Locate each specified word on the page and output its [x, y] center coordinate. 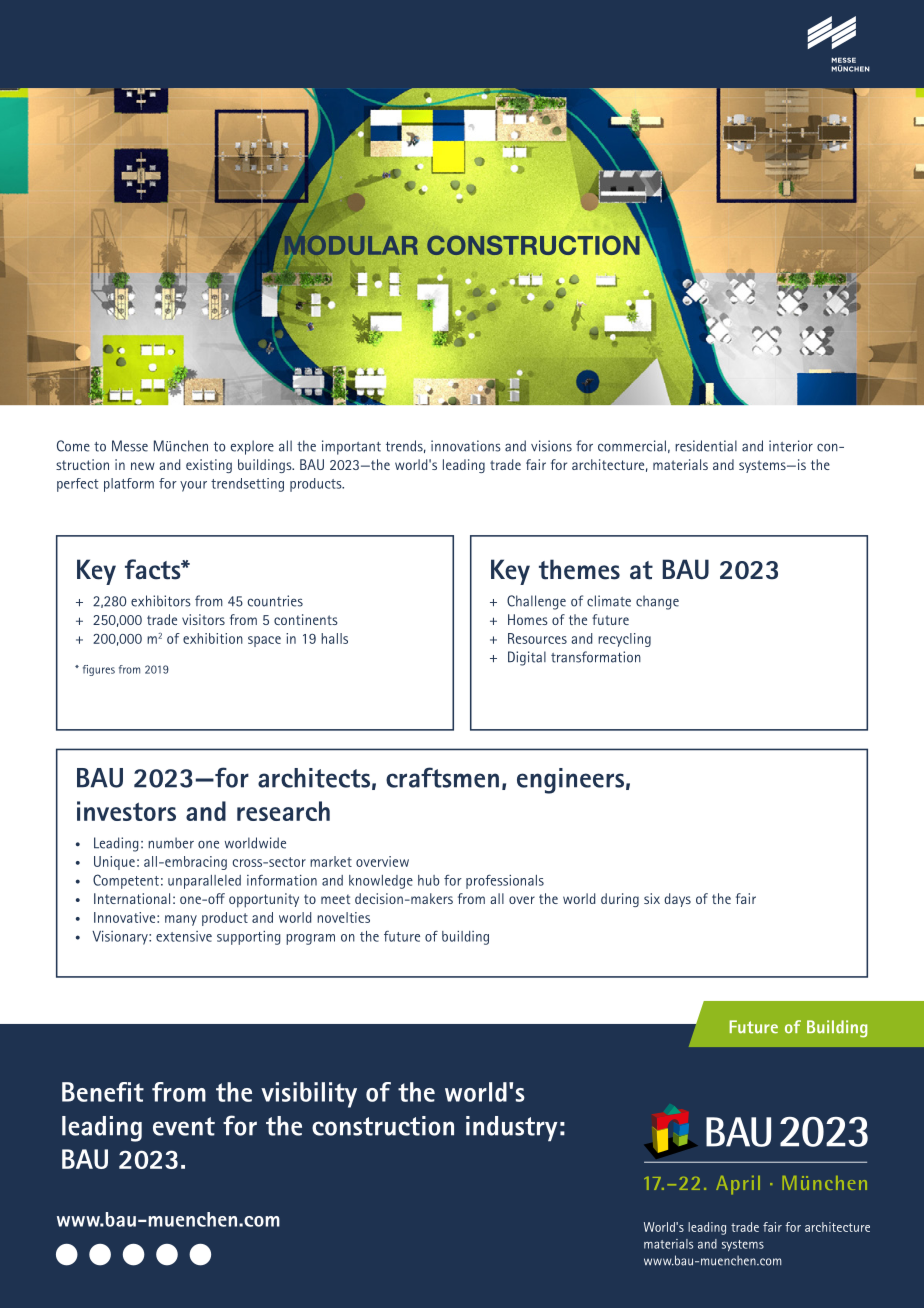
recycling [624, 640]
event [184, 1126]
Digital [527, 658]
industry [512, 1128]
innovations [466, 446]
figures [99, 670]
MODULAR [349, 244]
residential [706, 446]
